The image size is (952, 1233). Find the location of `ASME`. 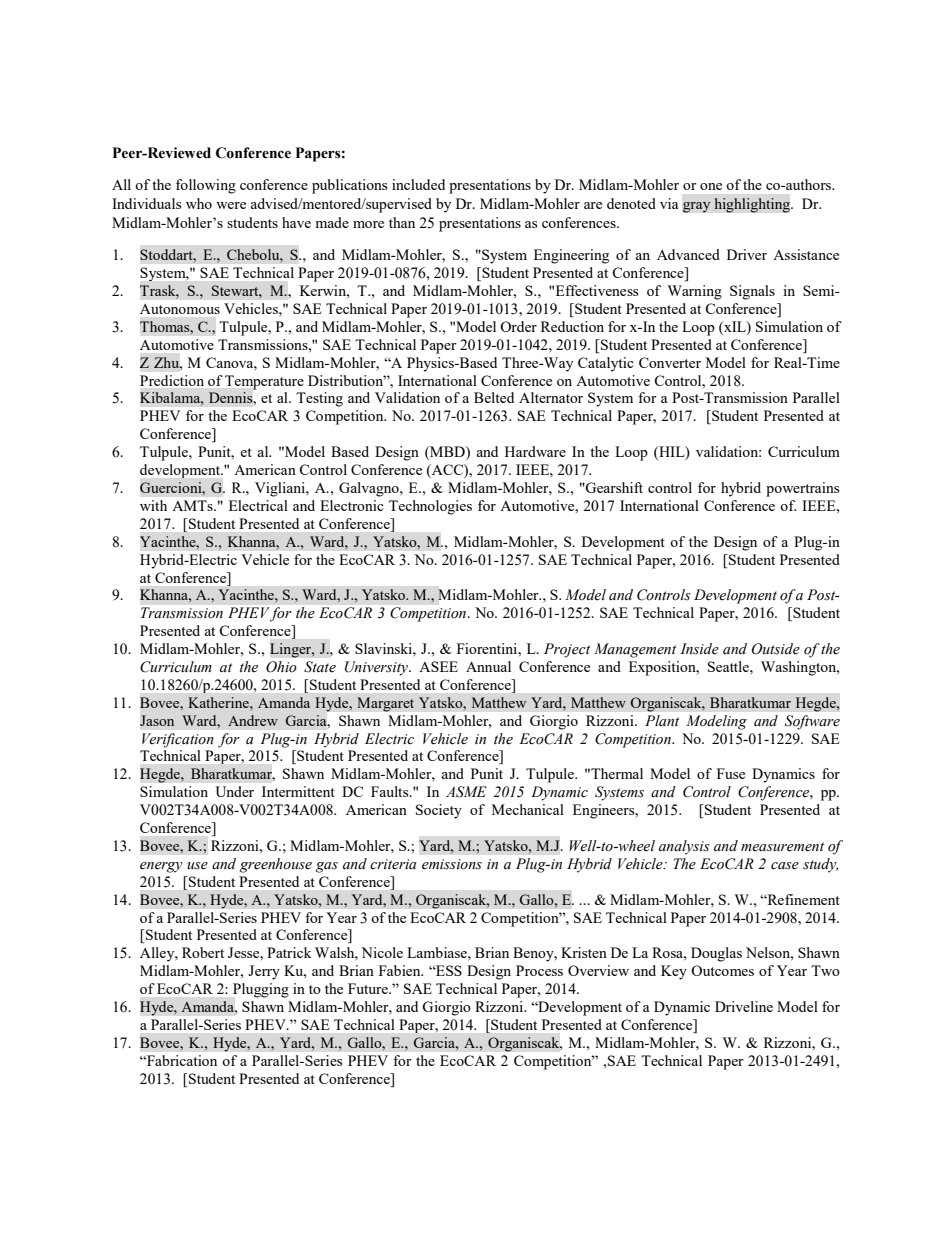

ASME is located at coordinates (466, 792).
